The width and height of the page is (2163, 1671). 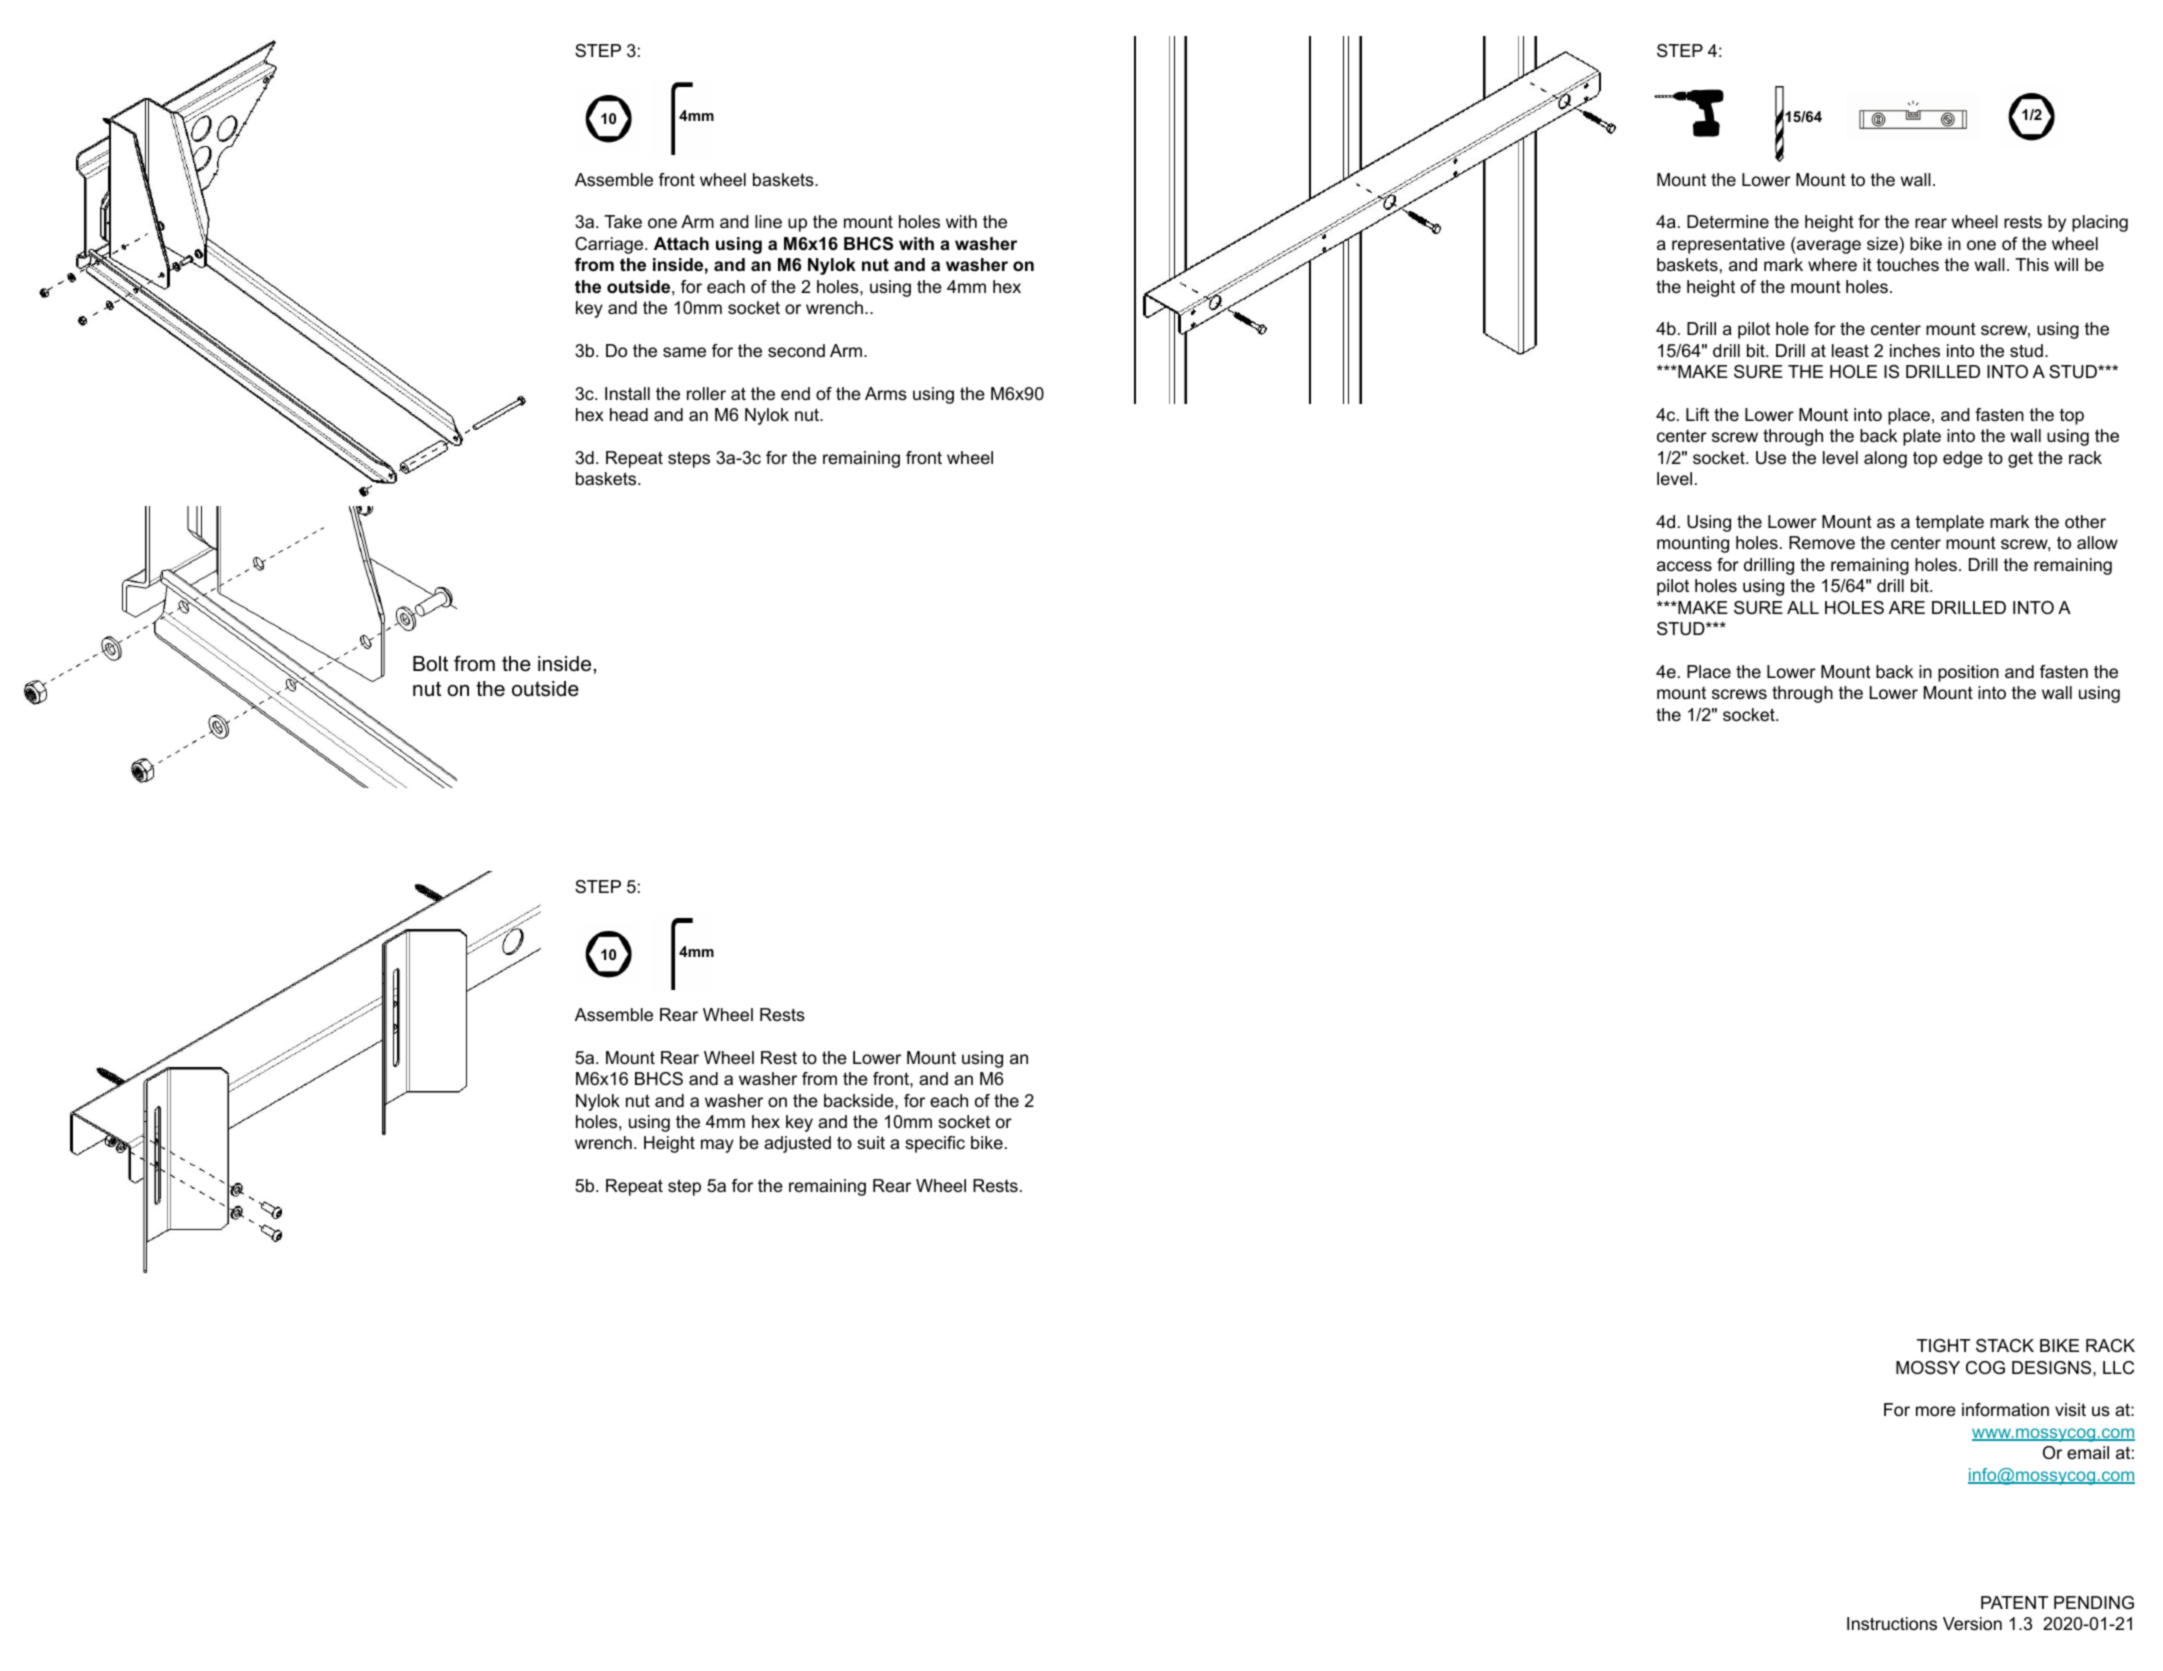 What do you see at coordinates (610, 245) in the page?
I see `Carriage` at bounding box center [610, 245].
